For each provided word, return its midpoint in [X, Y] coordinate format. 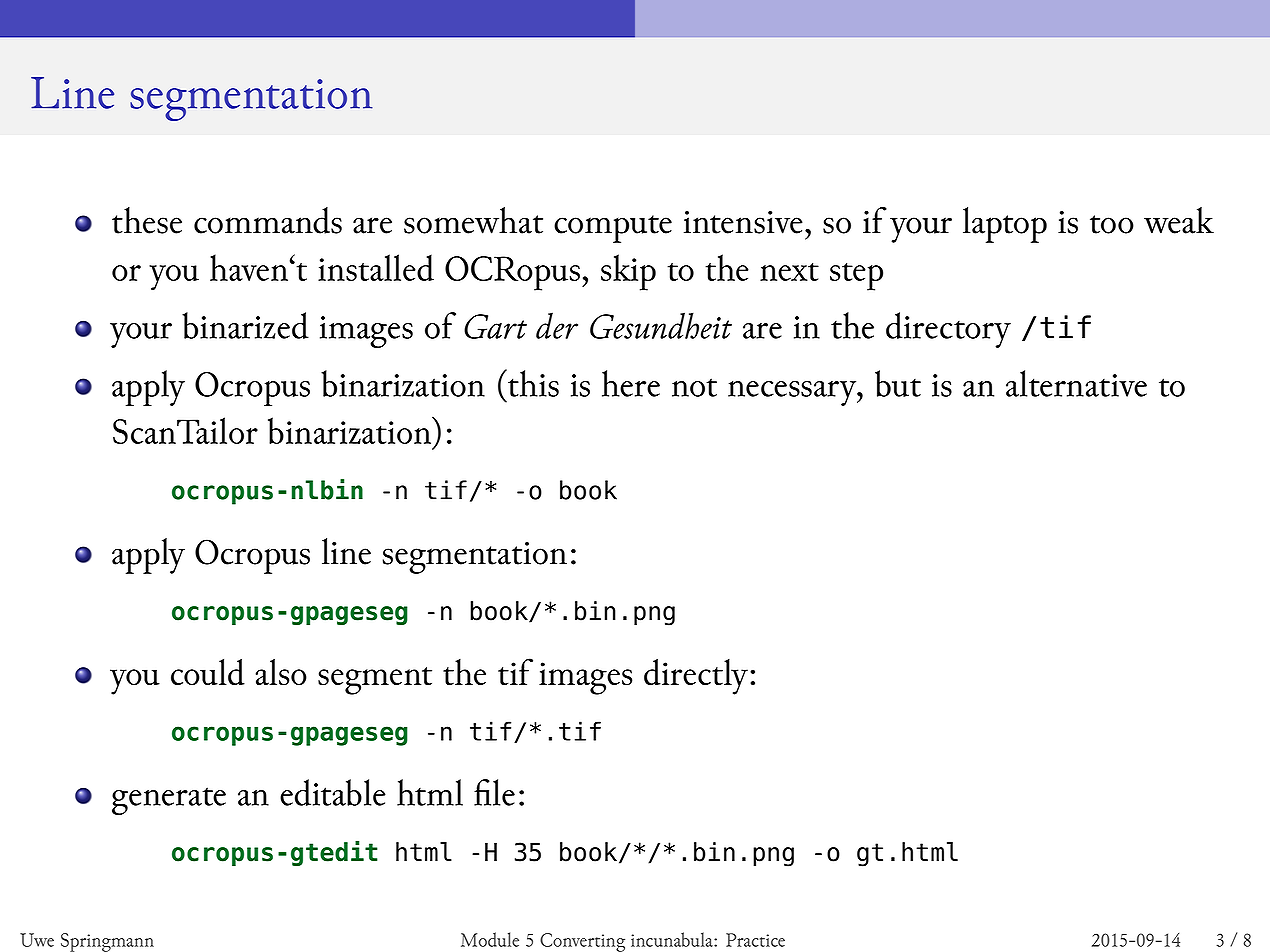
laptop [1005, 225]
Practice [755, 940]
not [694, 387]
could [208, 672]
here [631, 383]
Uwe [37, 940]
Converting [582, 942]
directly [696, 677]
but [898, 383]
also [281, 672]
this [532, 383]
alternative [1076, 383]
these [147, 220]
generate [169, 801]
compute [613, 229]
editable [333, 792]
